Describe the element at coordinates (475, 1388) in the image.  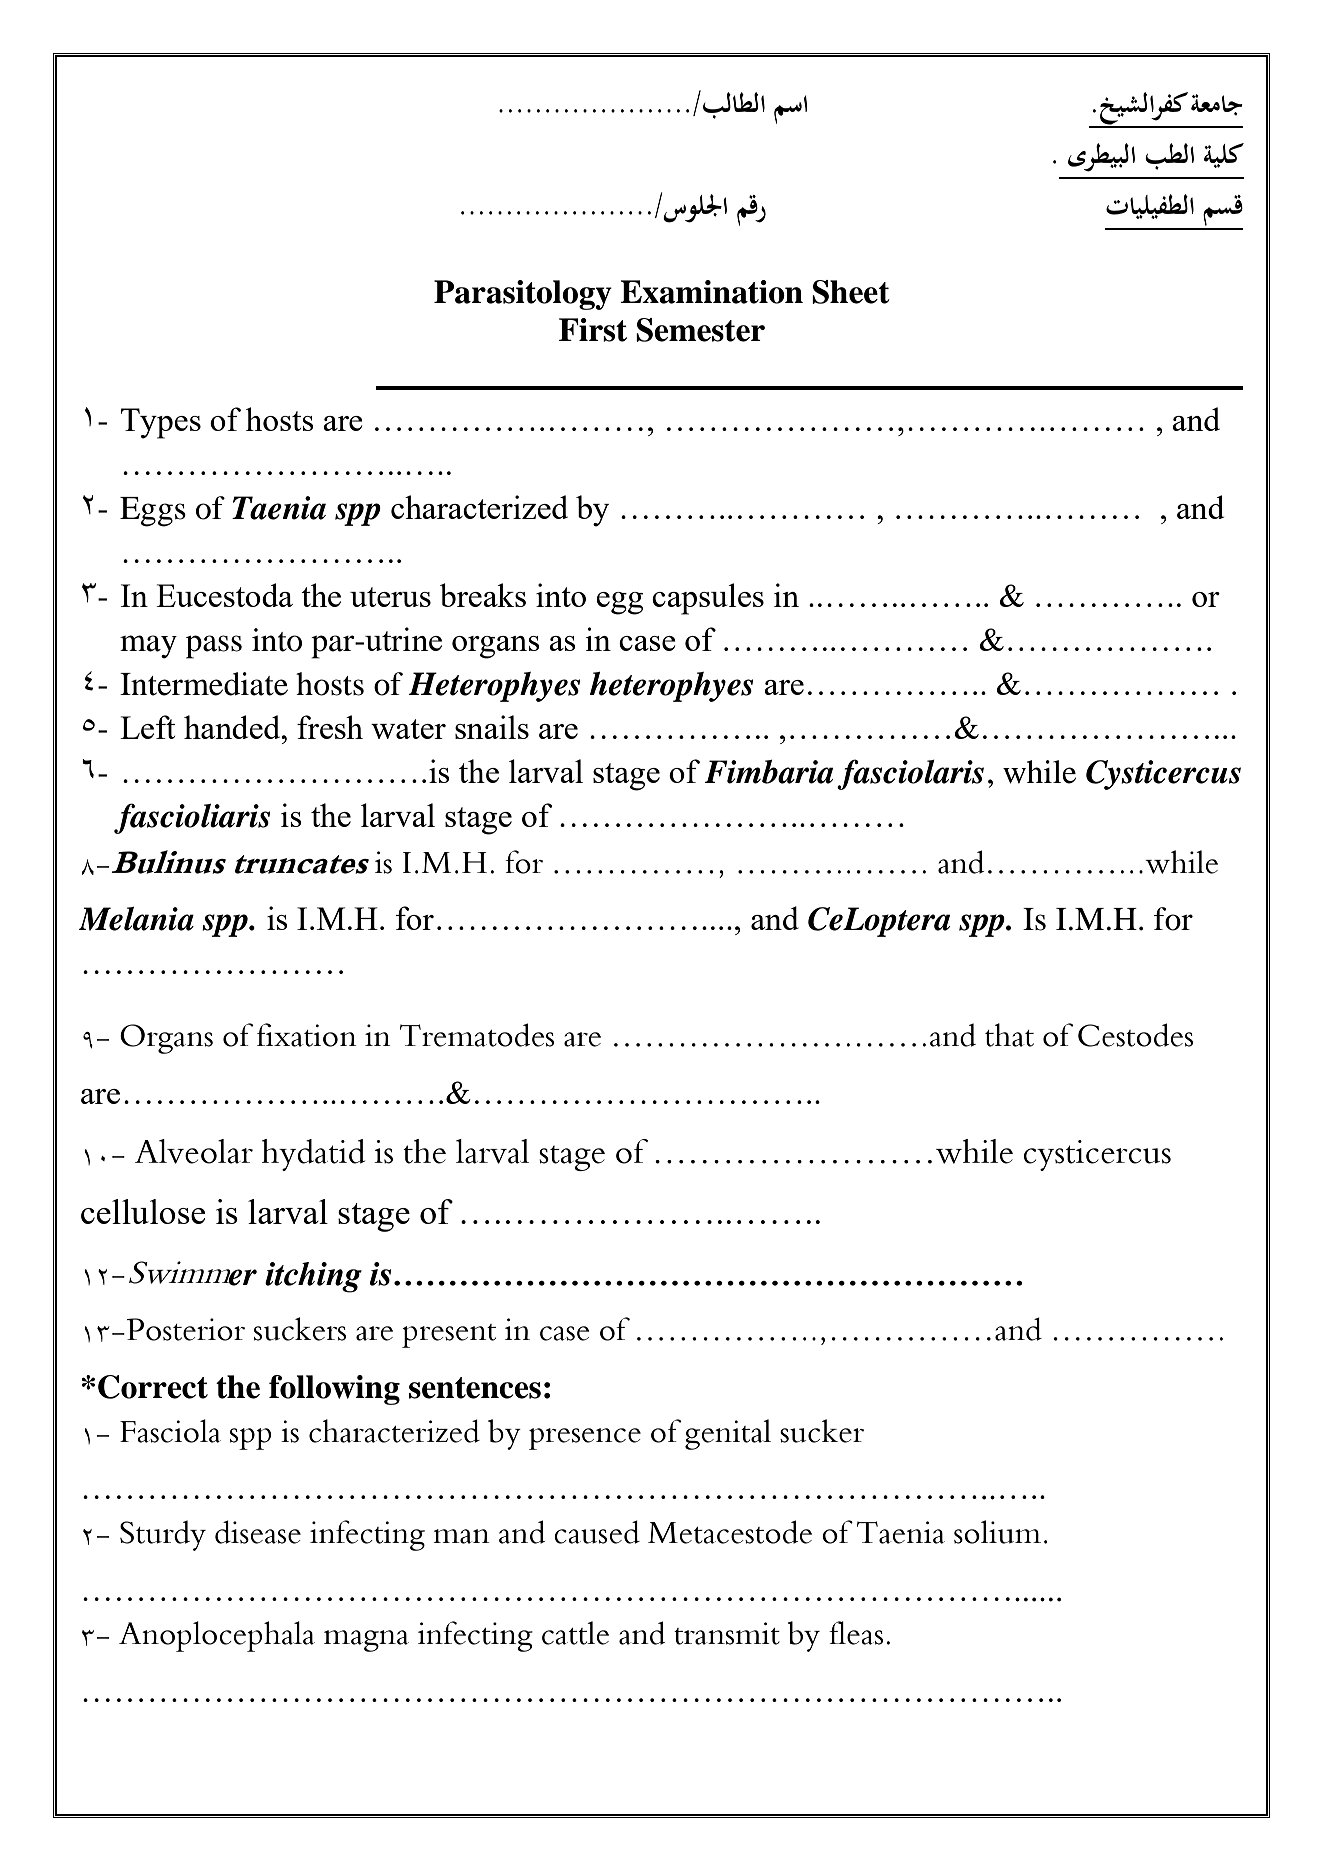
I see `sentences` at that location.
